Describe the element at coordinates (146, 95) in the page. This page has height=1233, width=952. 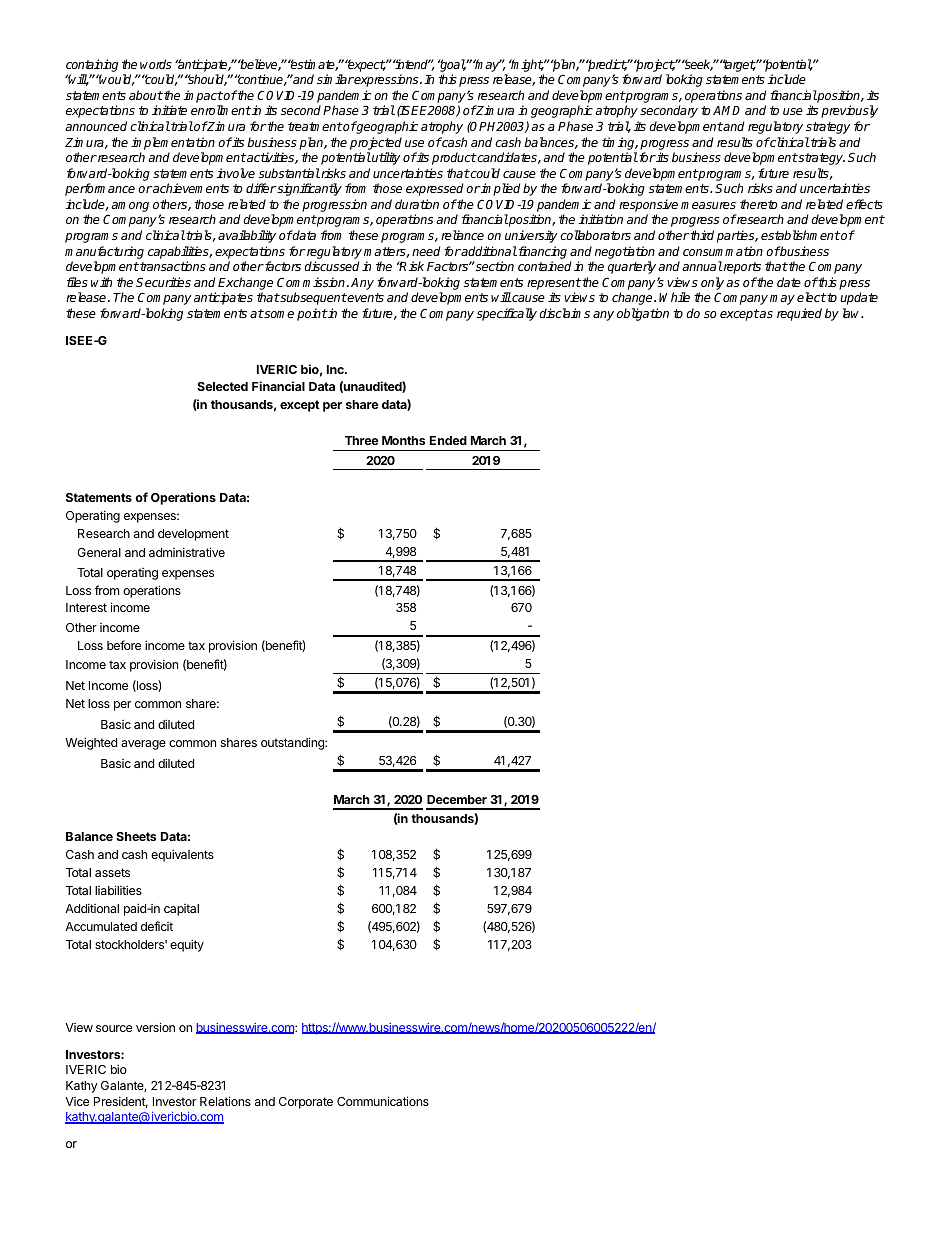
I see `about` at that location.
